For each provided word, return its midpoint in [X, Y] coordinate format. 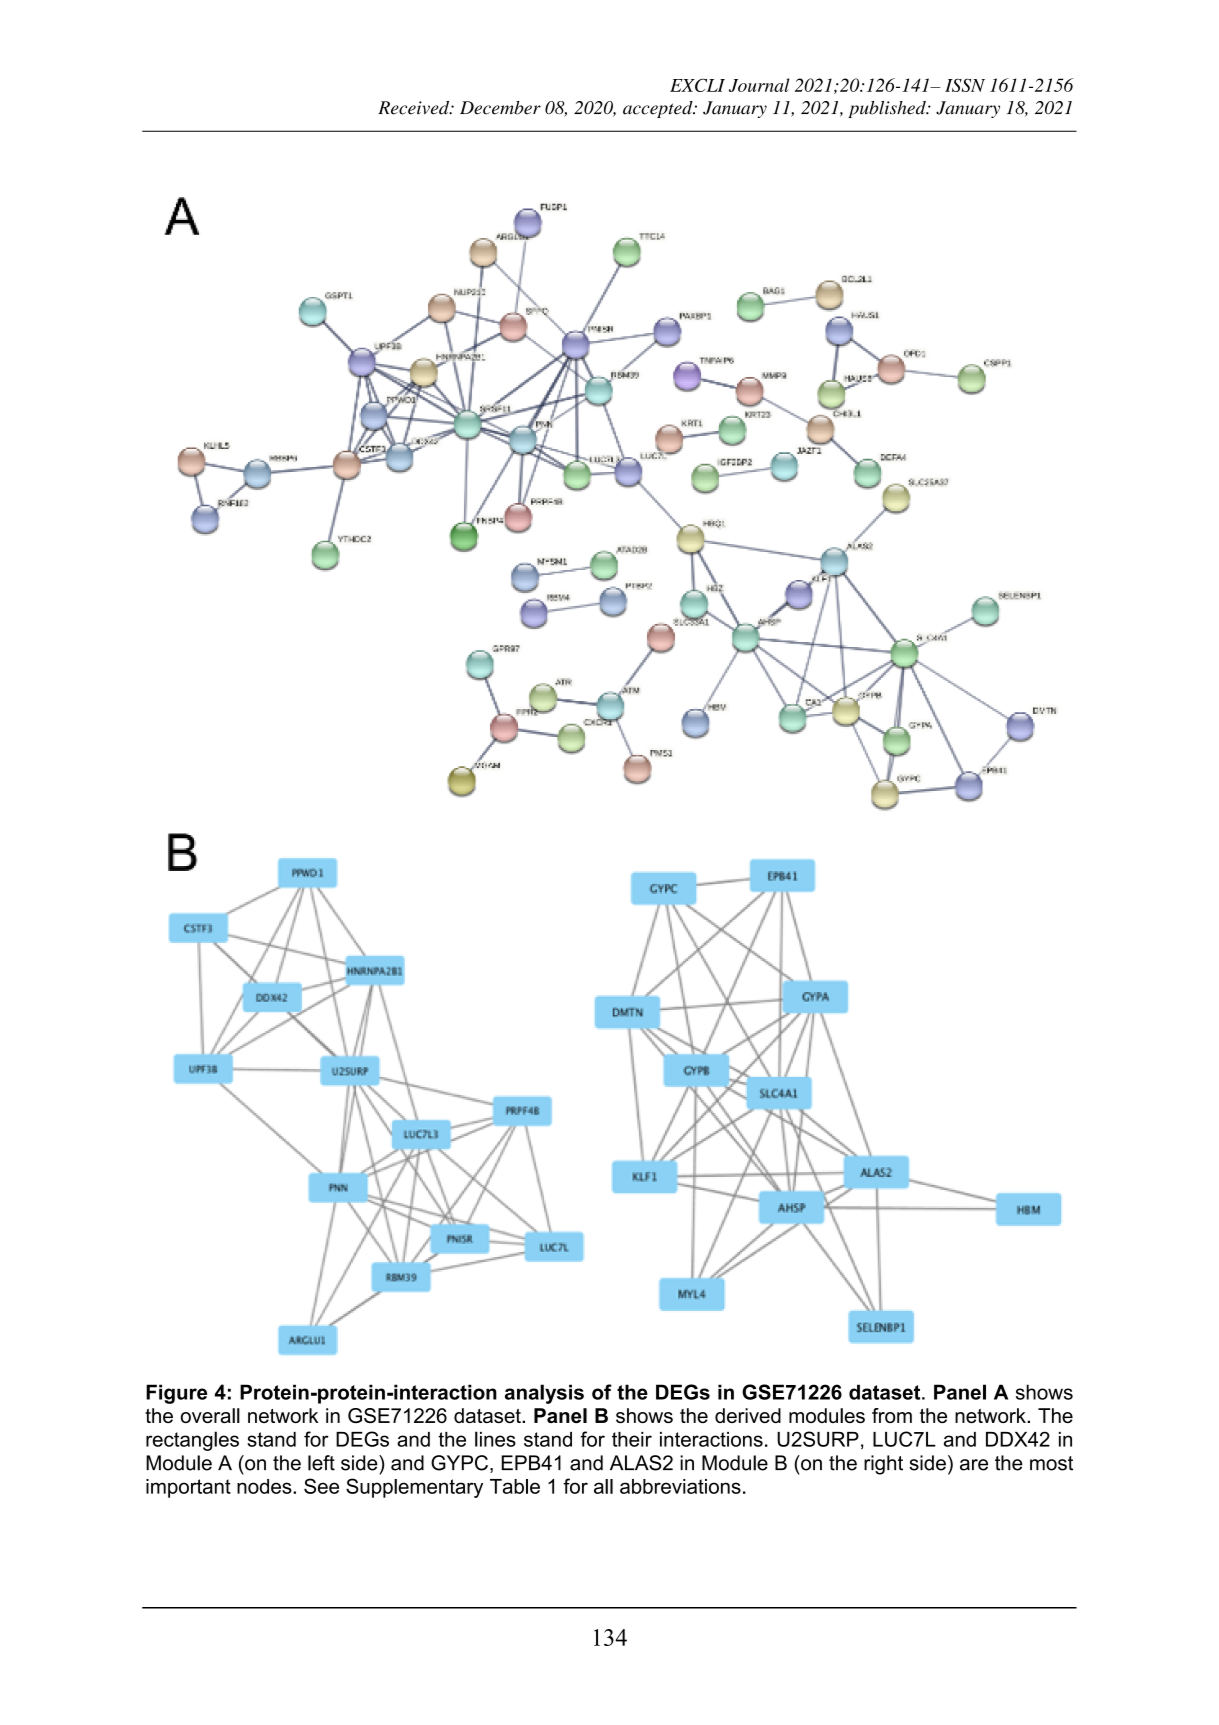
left [321, 1463]
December [500, 108]
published [888, 109]
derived [748, 1415]
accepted [659, 109]
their [632, 1439]
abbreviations [680, 1486]
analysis [544, 1394]
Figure [176, 1394]
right [883, 1465]
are [974, 1465]
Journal [759, 85]
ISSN [965, 85]
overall [210, 1415]
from [892, 1415]
